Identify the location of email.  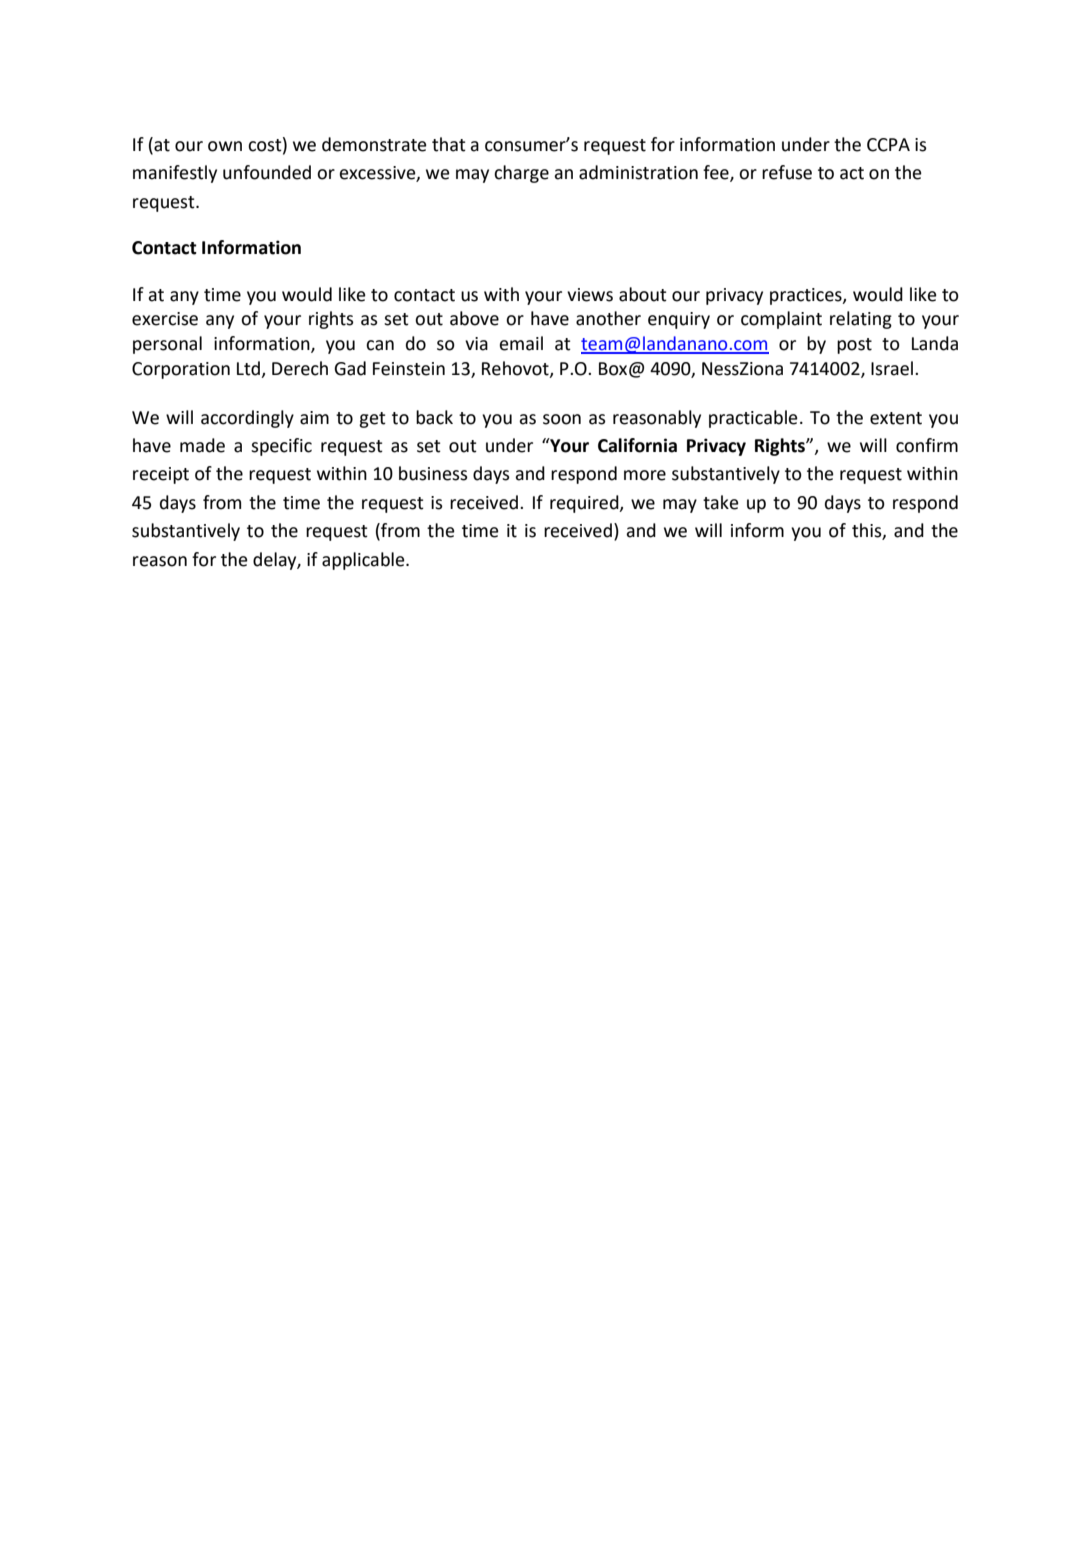
(521, 343).
